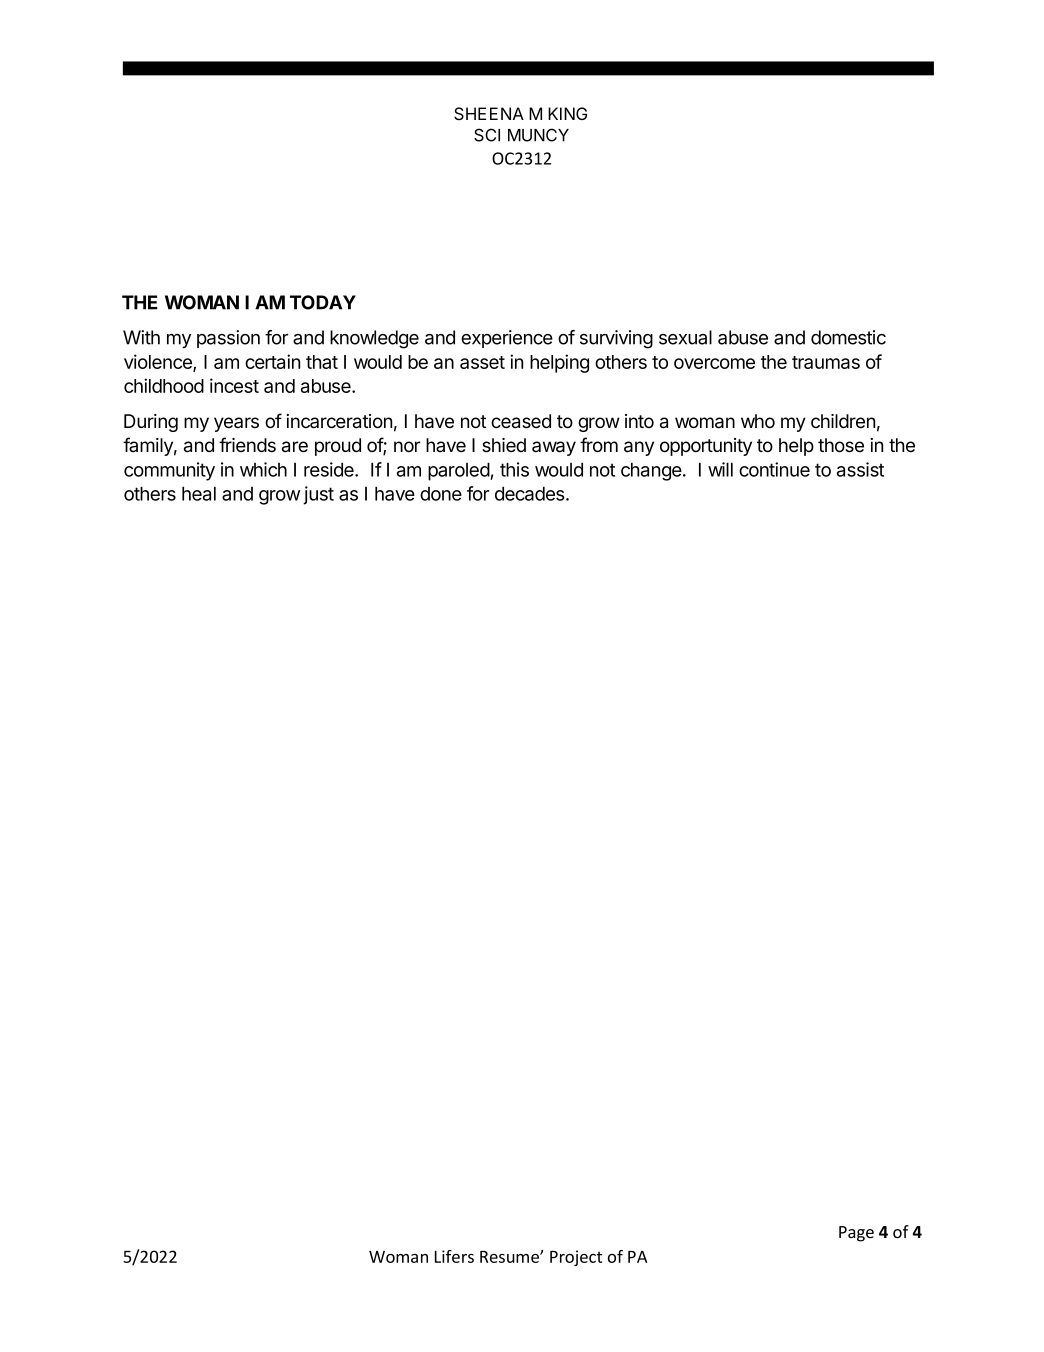  Describe the element at coordinates (856, 1234) in the page. I see `Page` at that location.
